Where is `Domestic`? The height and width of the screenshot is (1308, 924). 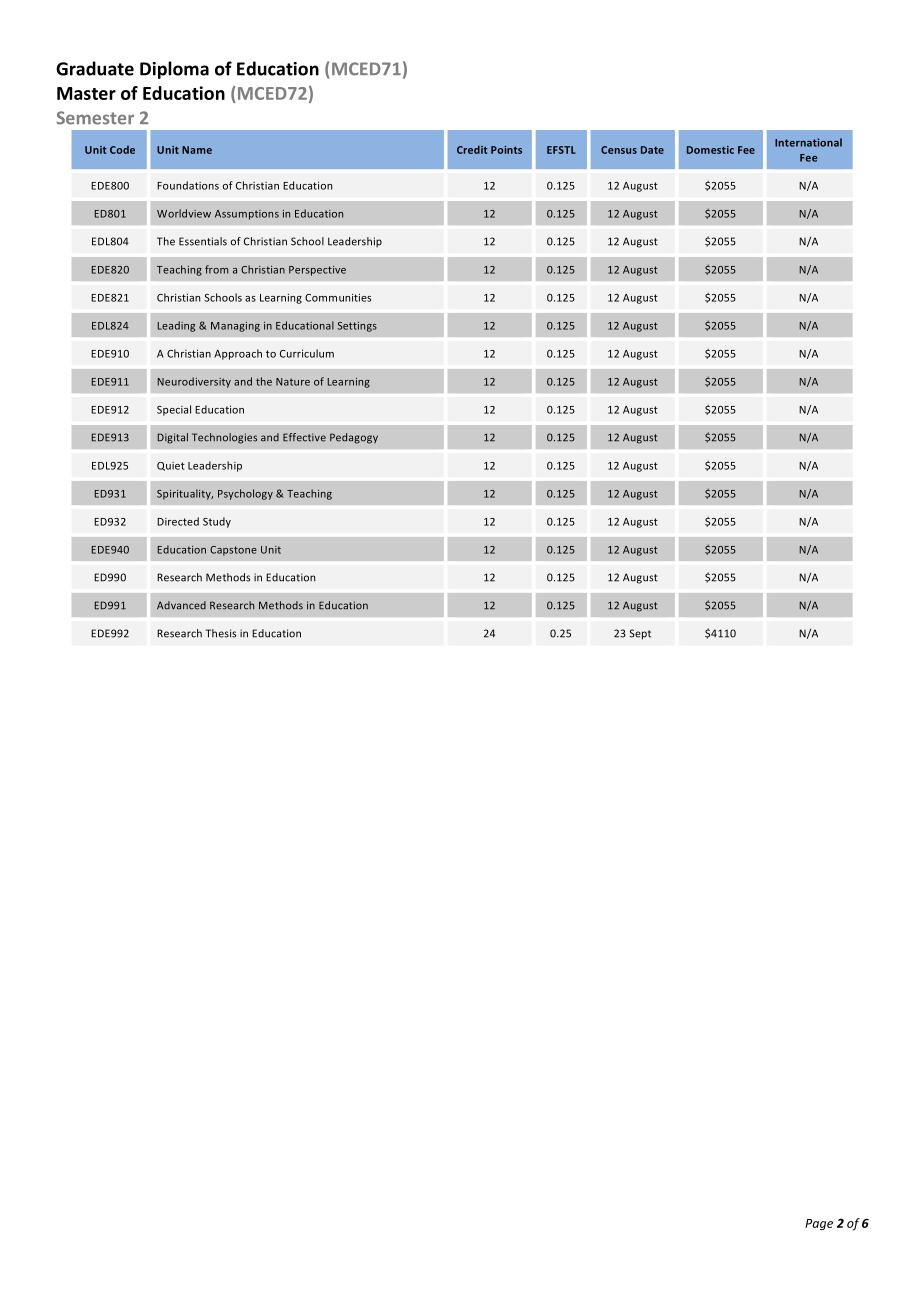
Domestic is located at coordinates (710, 150).
